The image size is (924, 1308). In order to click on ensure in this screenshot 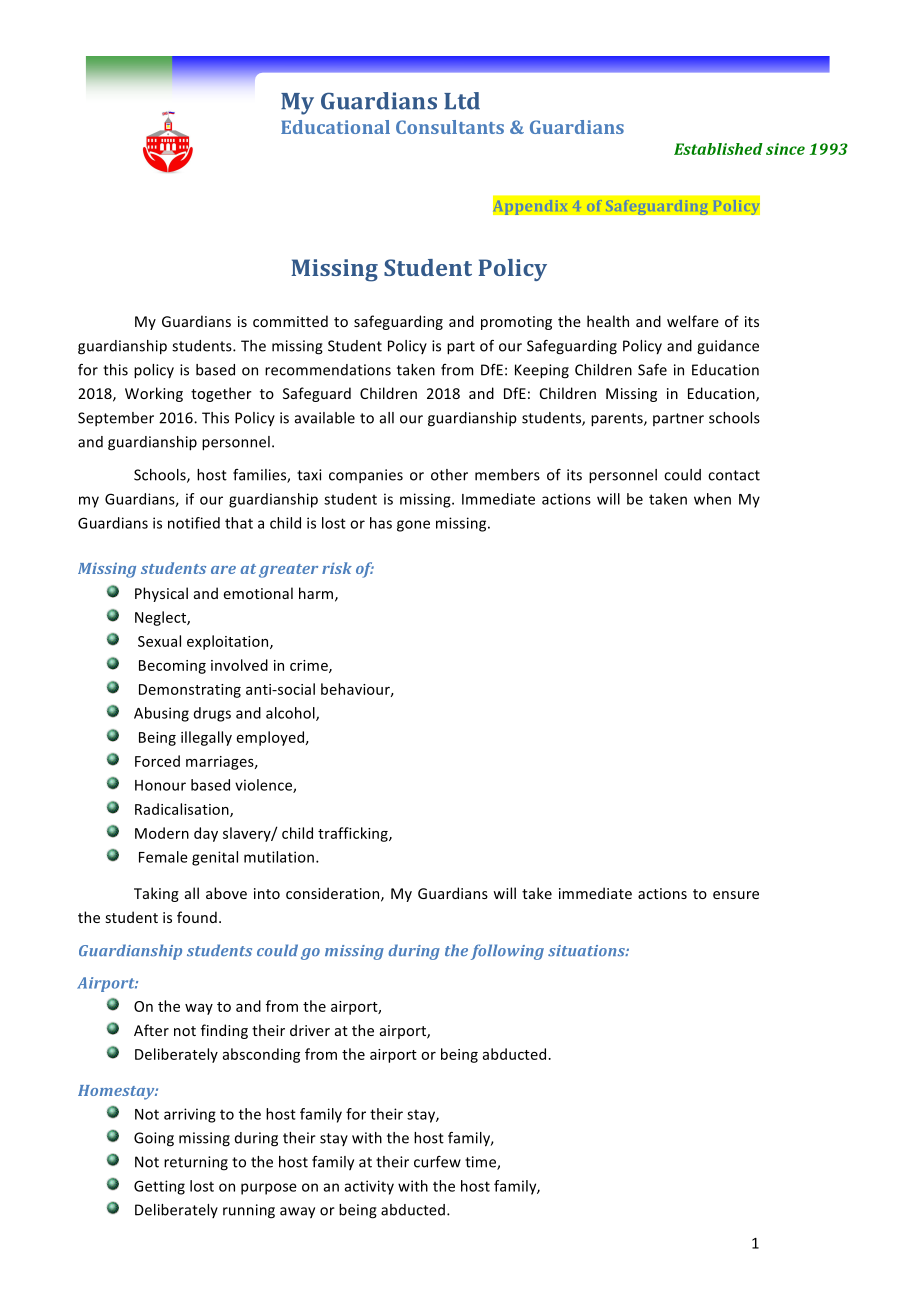, I will do `click(736, 895)`.
